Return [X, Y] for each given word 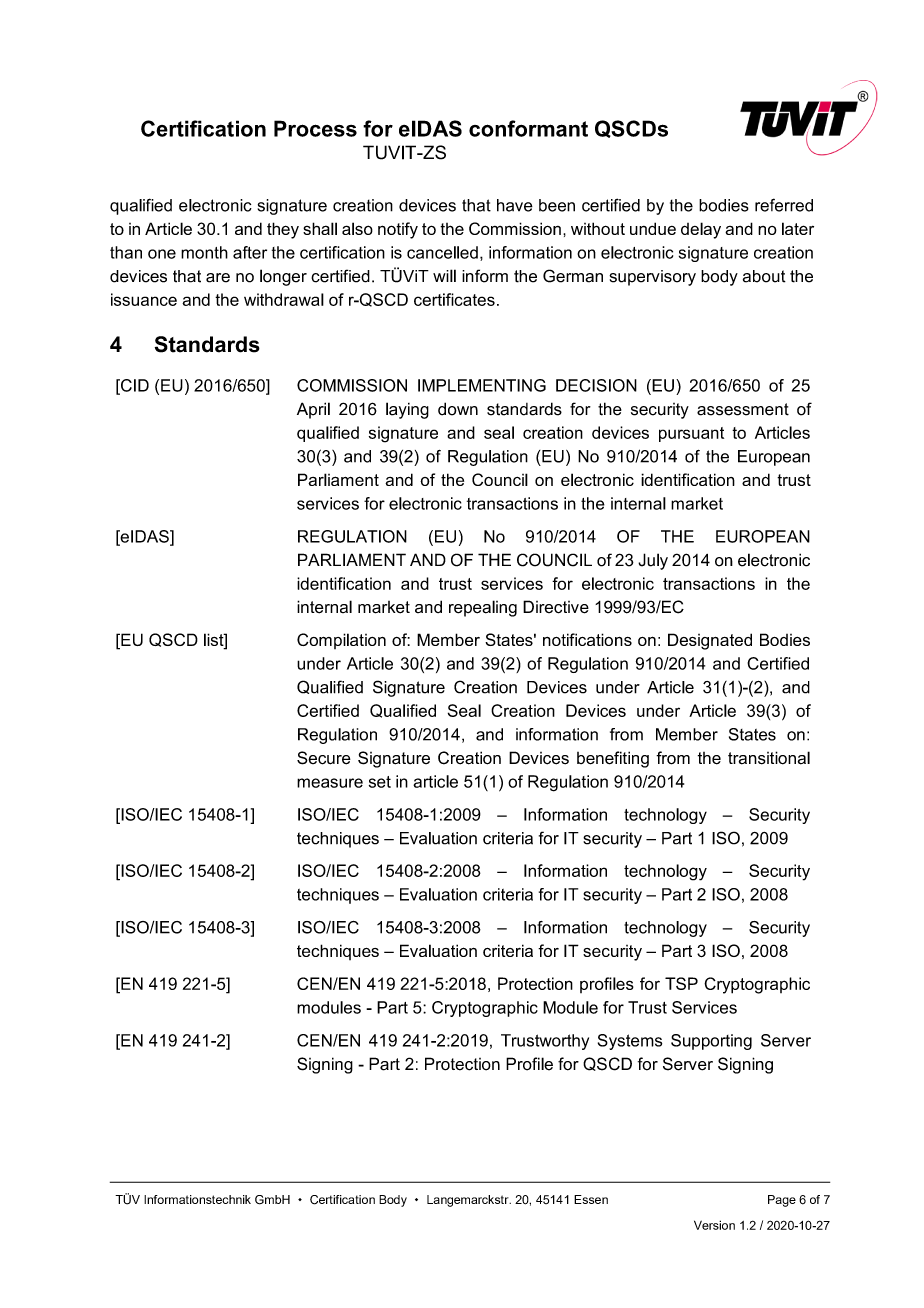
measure [330, 783]
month [204, 252]
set [380, 782]
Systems [630, 1042]
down [458, 409]
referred [784, 205]
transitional [769, 758]
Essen [591, 1199]
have [515, 205]
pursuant [691, 434]
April [313, 410]
